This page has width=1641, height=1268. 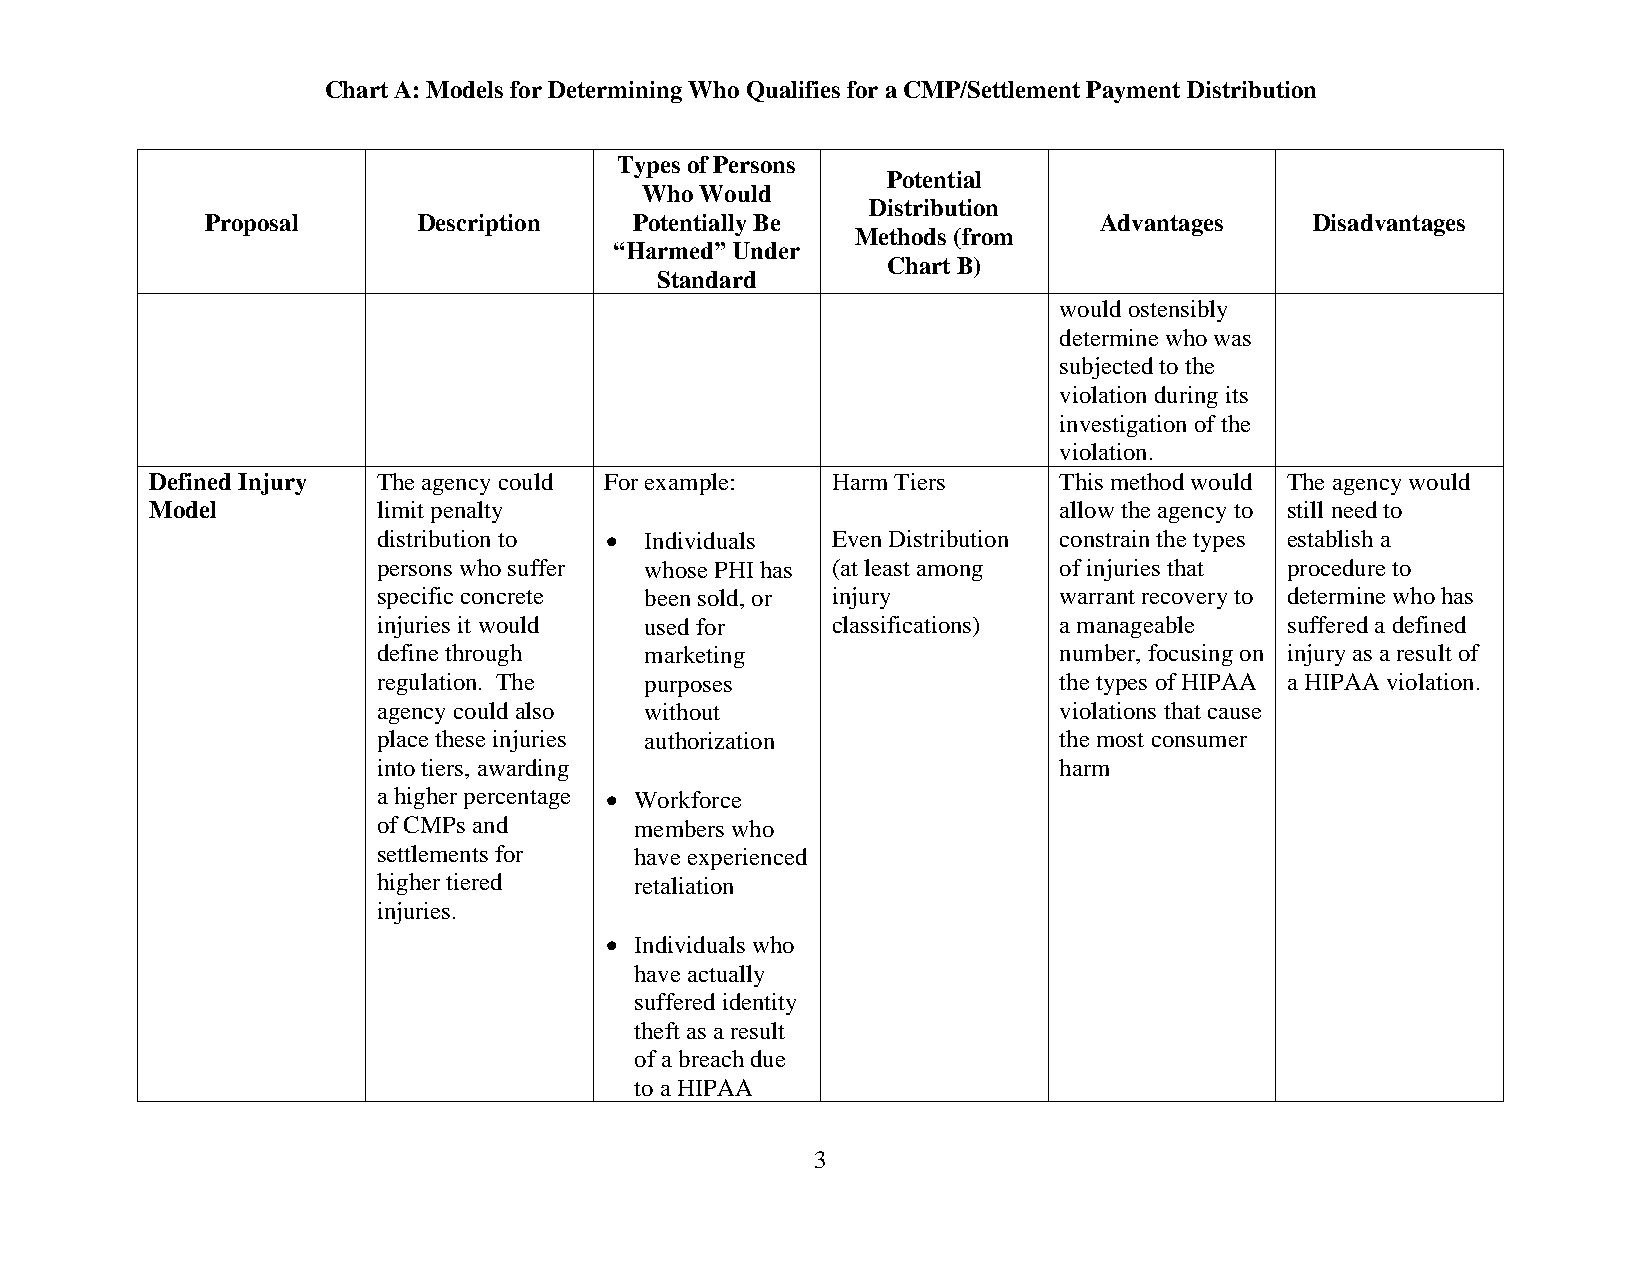 I want to click on Payment, so click(x=1133, y=92).
